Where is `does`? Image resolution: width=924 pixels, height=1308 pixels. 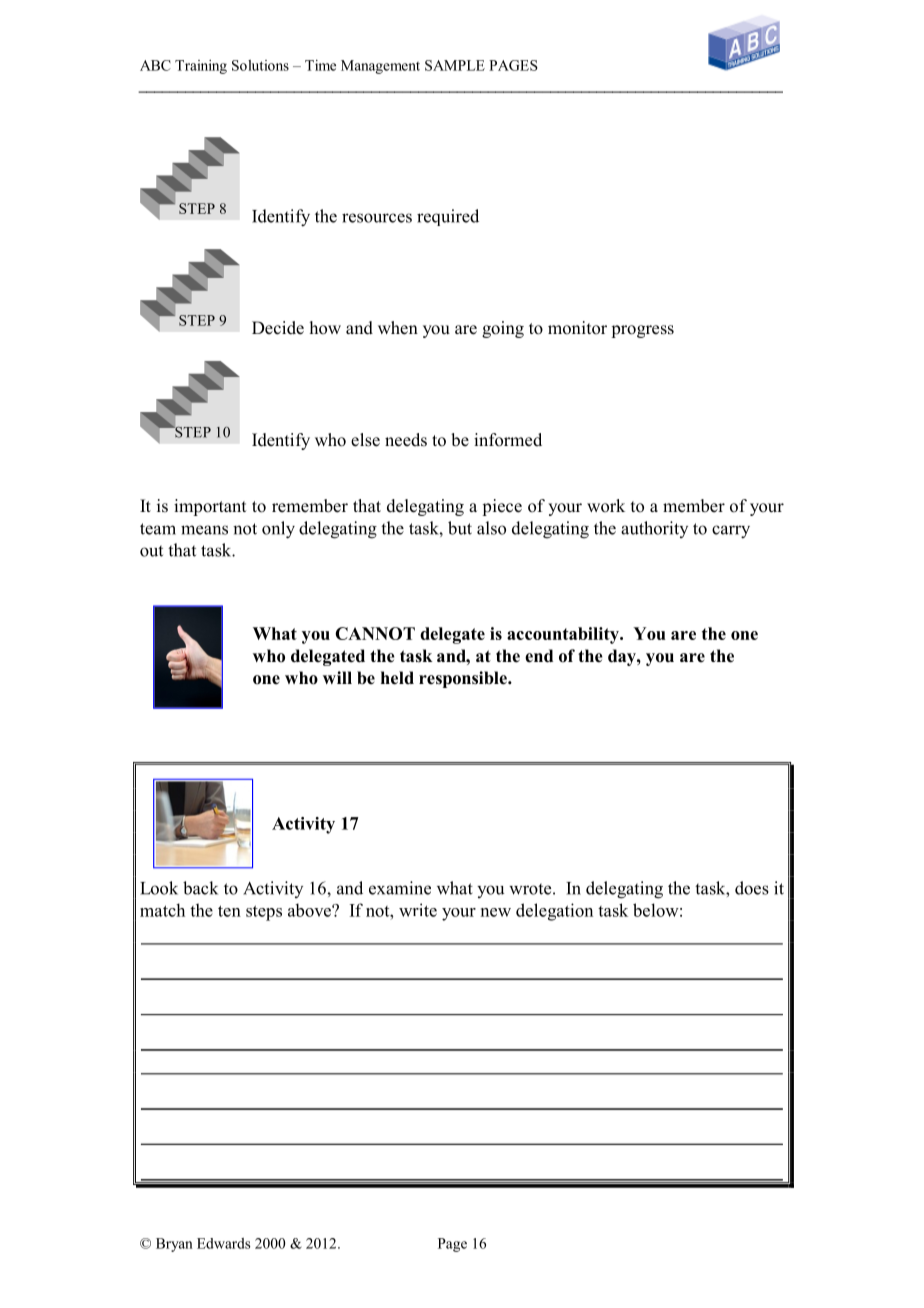
does is located at coordinates (752, 888).
